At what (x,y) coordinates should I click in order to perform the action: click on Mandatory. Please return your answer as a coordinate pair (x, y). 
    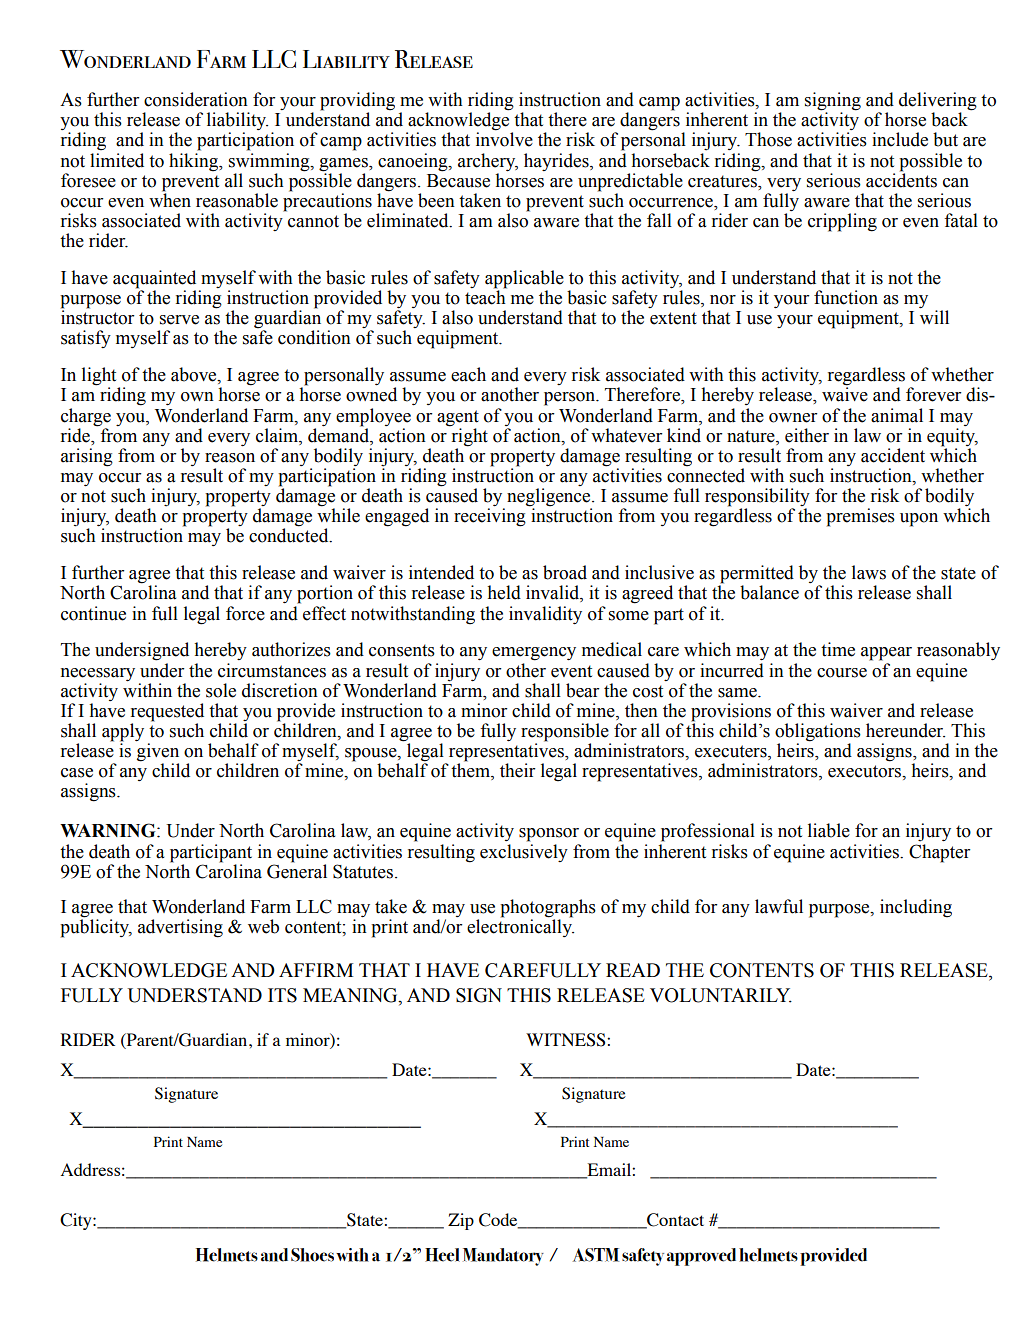
    Looking at the image, I should click on (503, 1257).
